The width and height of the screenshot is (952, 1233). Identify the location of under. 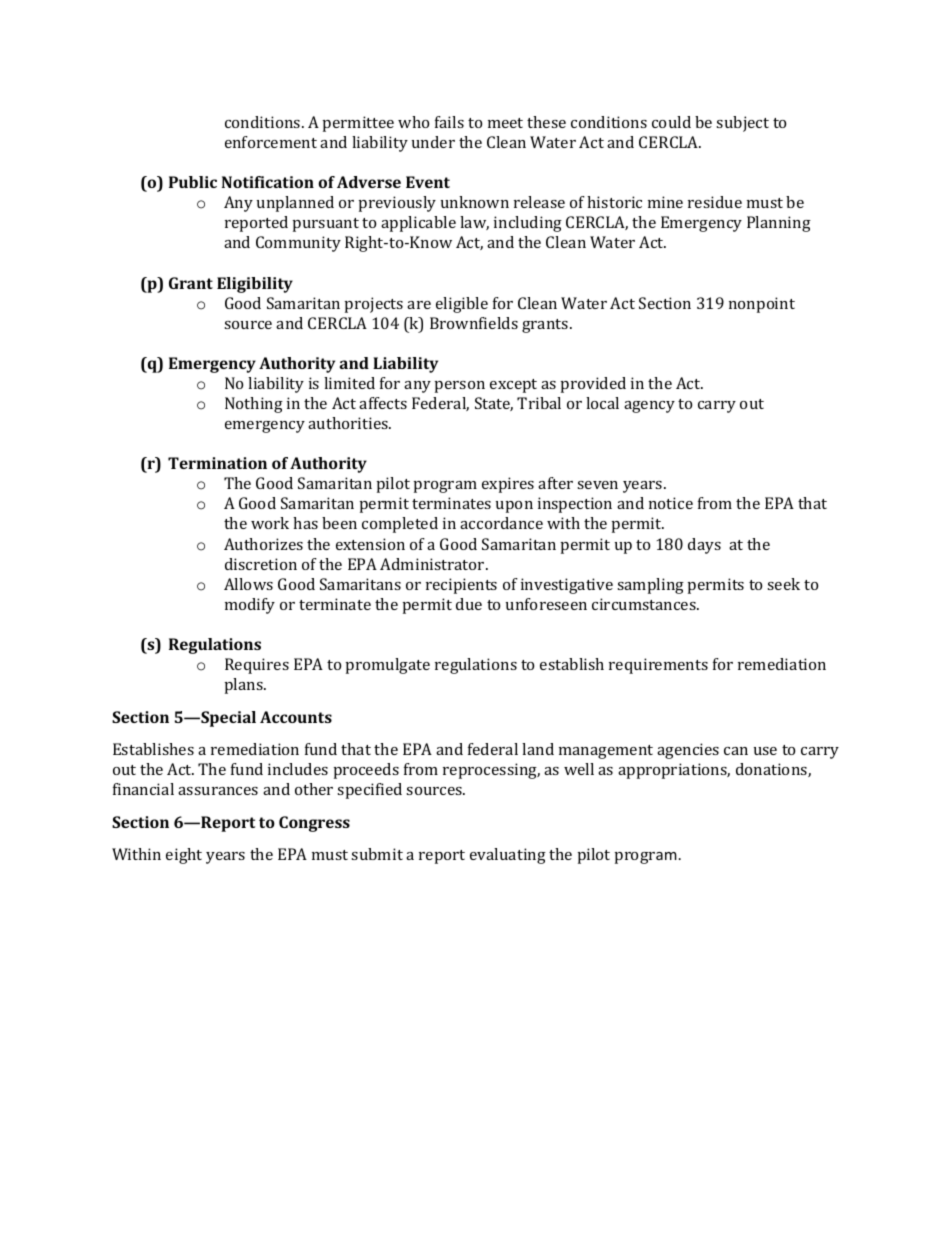
(433, 142).
